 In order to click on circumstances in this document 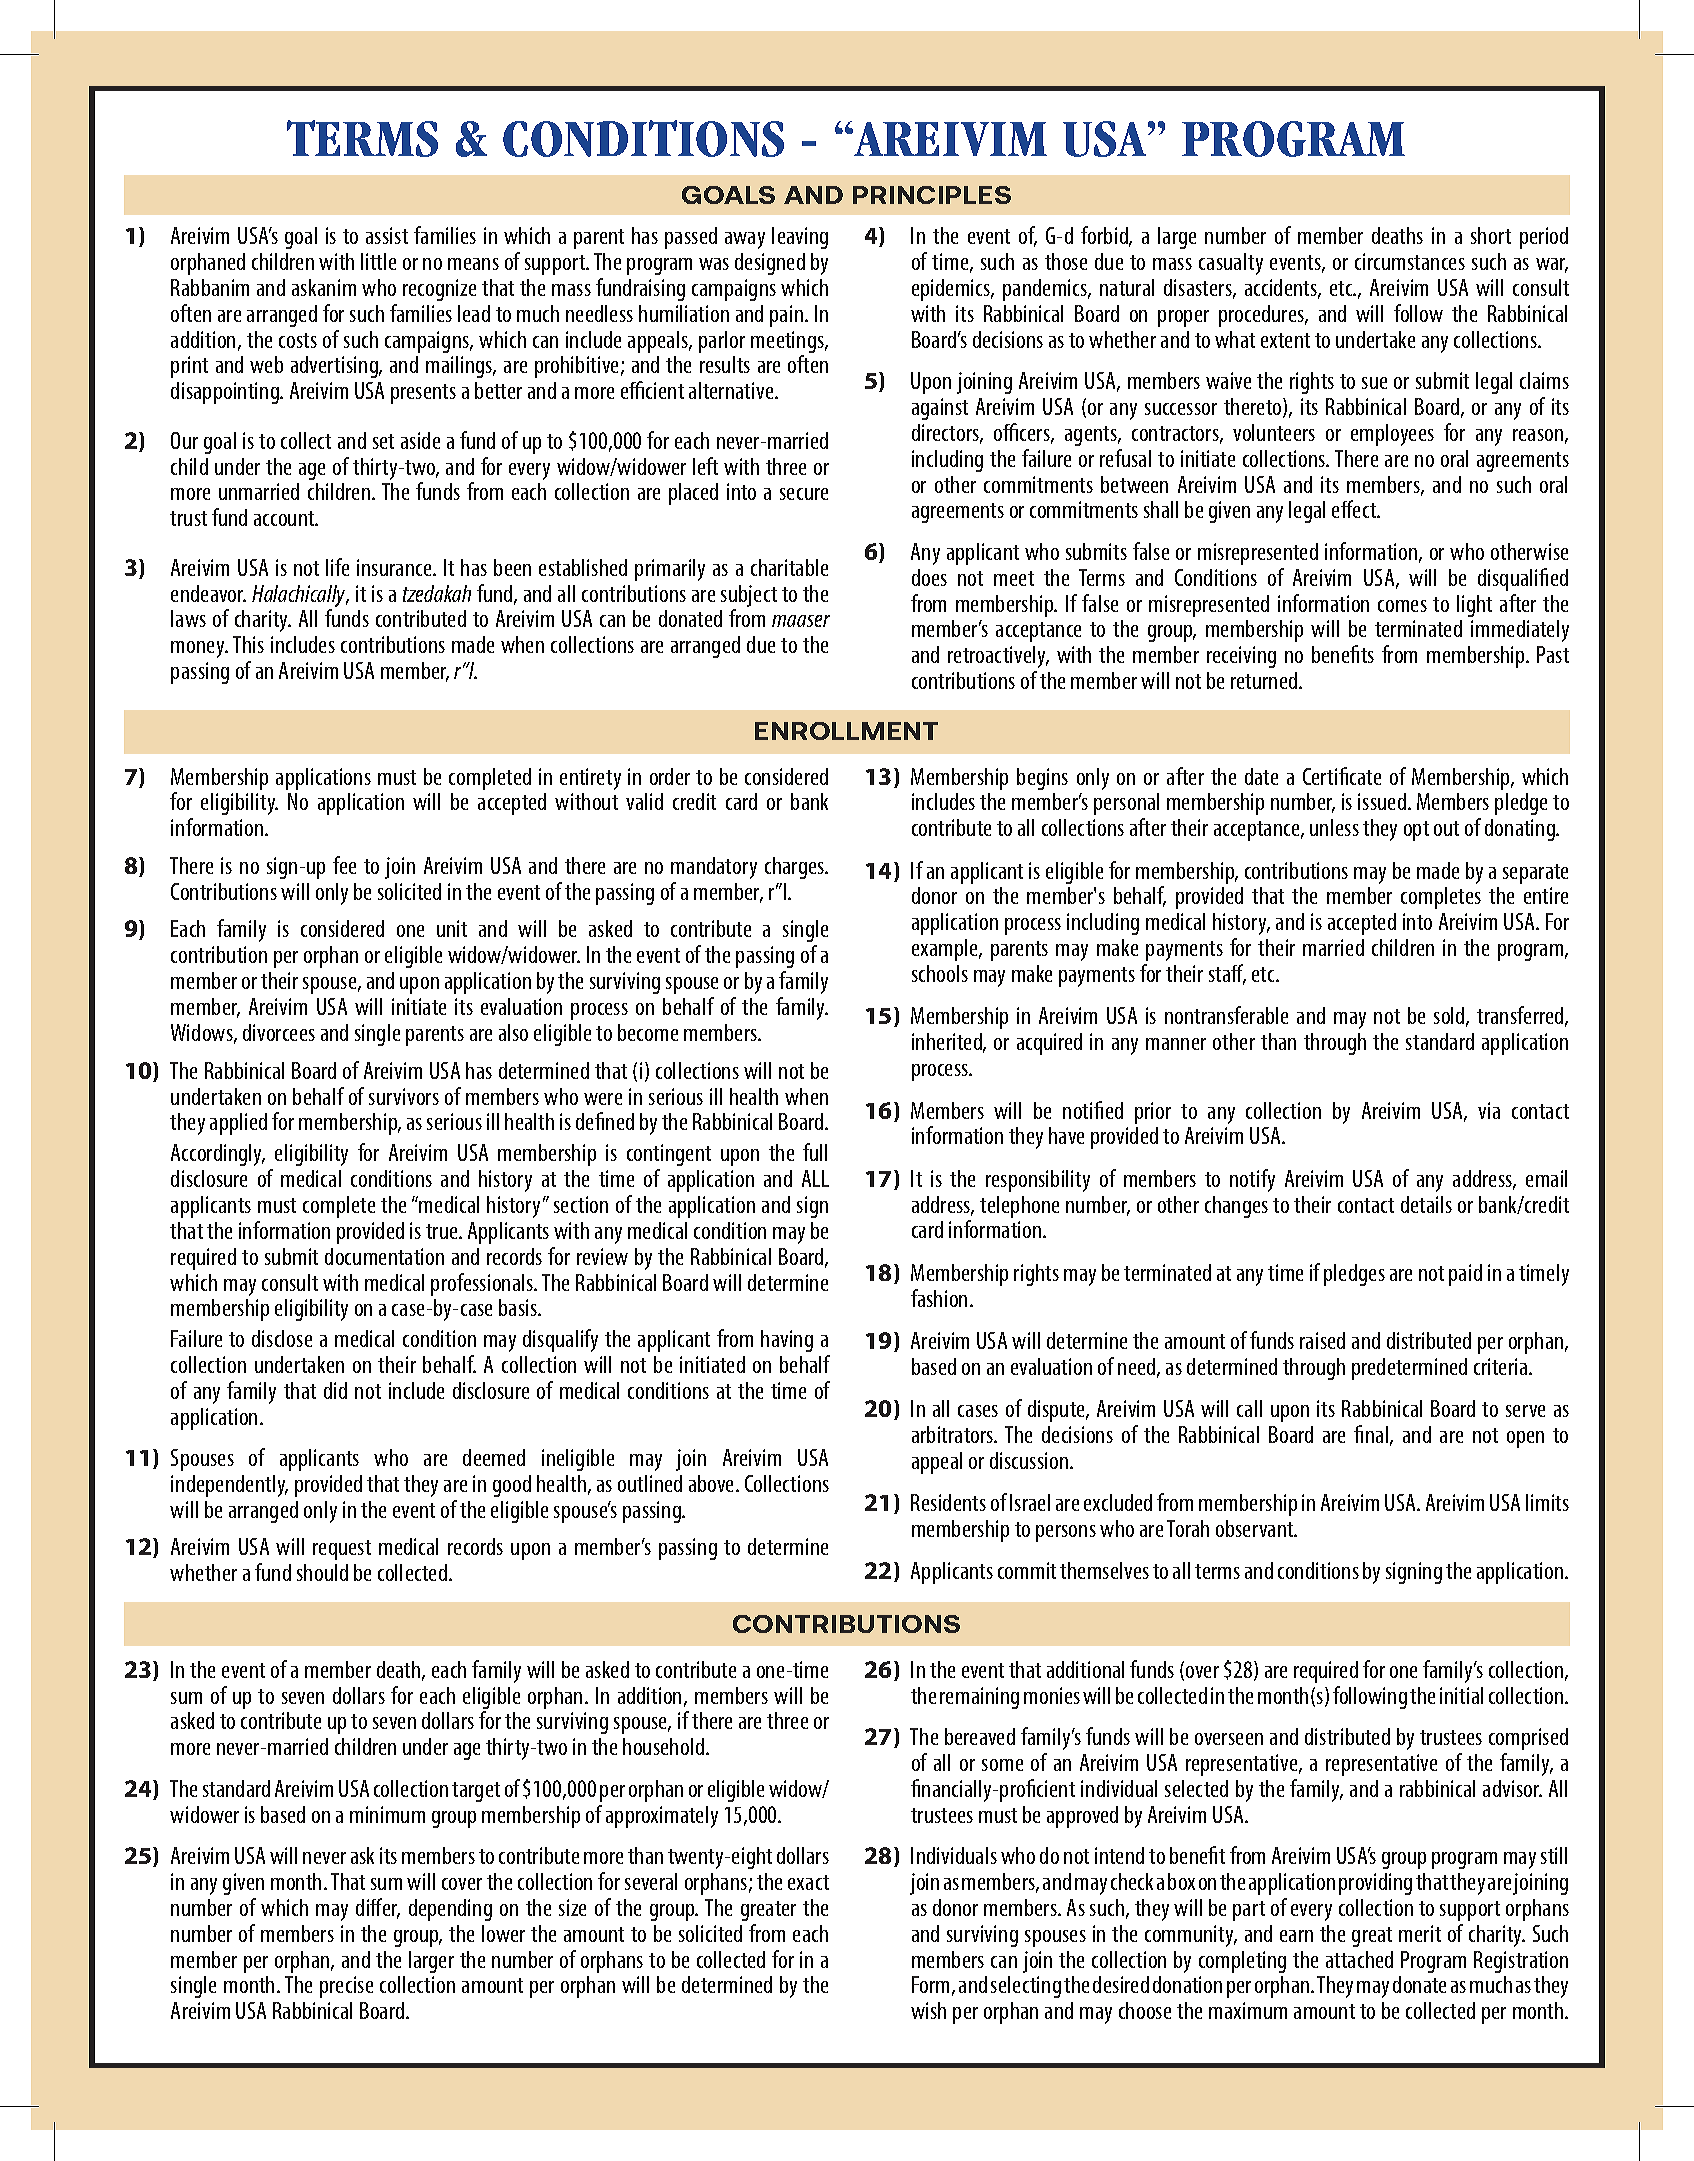, I will do `click(1410, 261)`.
